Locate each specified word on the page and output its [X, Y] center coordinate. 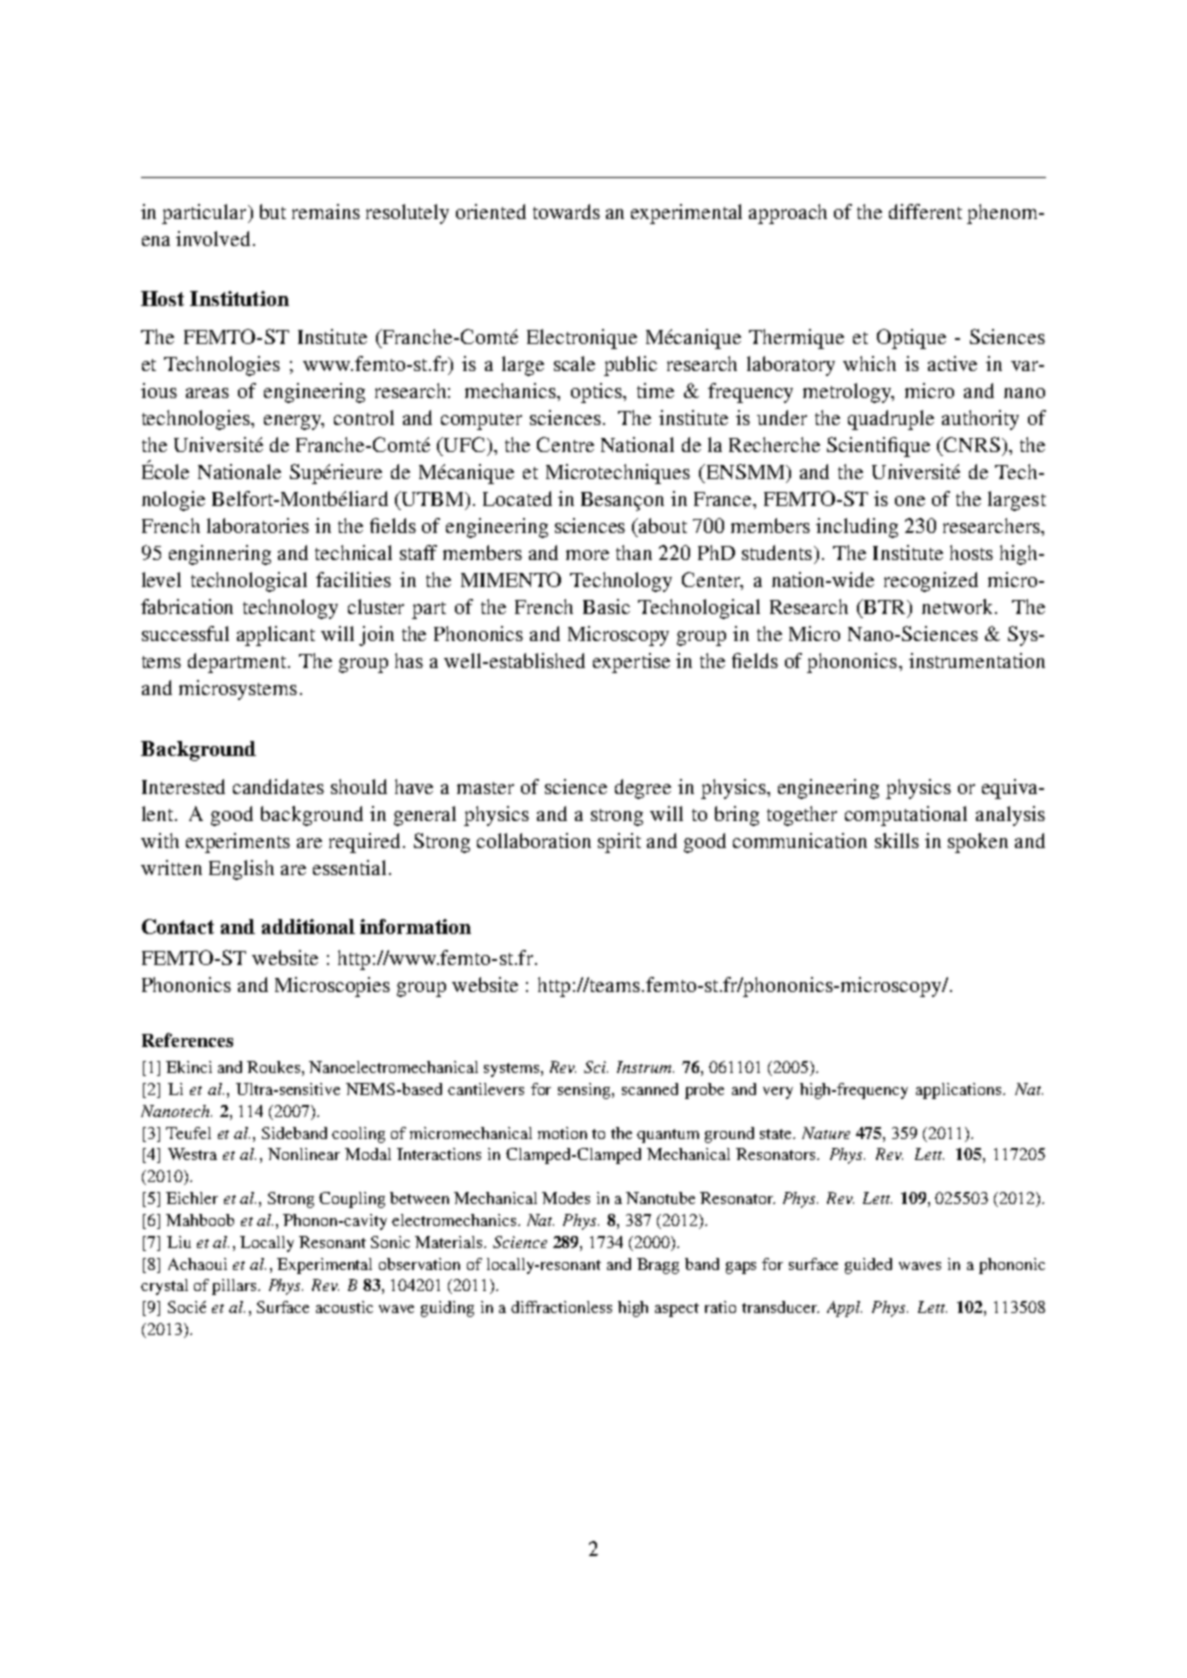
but [273, 211]
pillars [235, 1287]
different [925, 211]
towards [566, 211]
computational [906, 816]
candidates [278, 786]
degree [643, 789]
